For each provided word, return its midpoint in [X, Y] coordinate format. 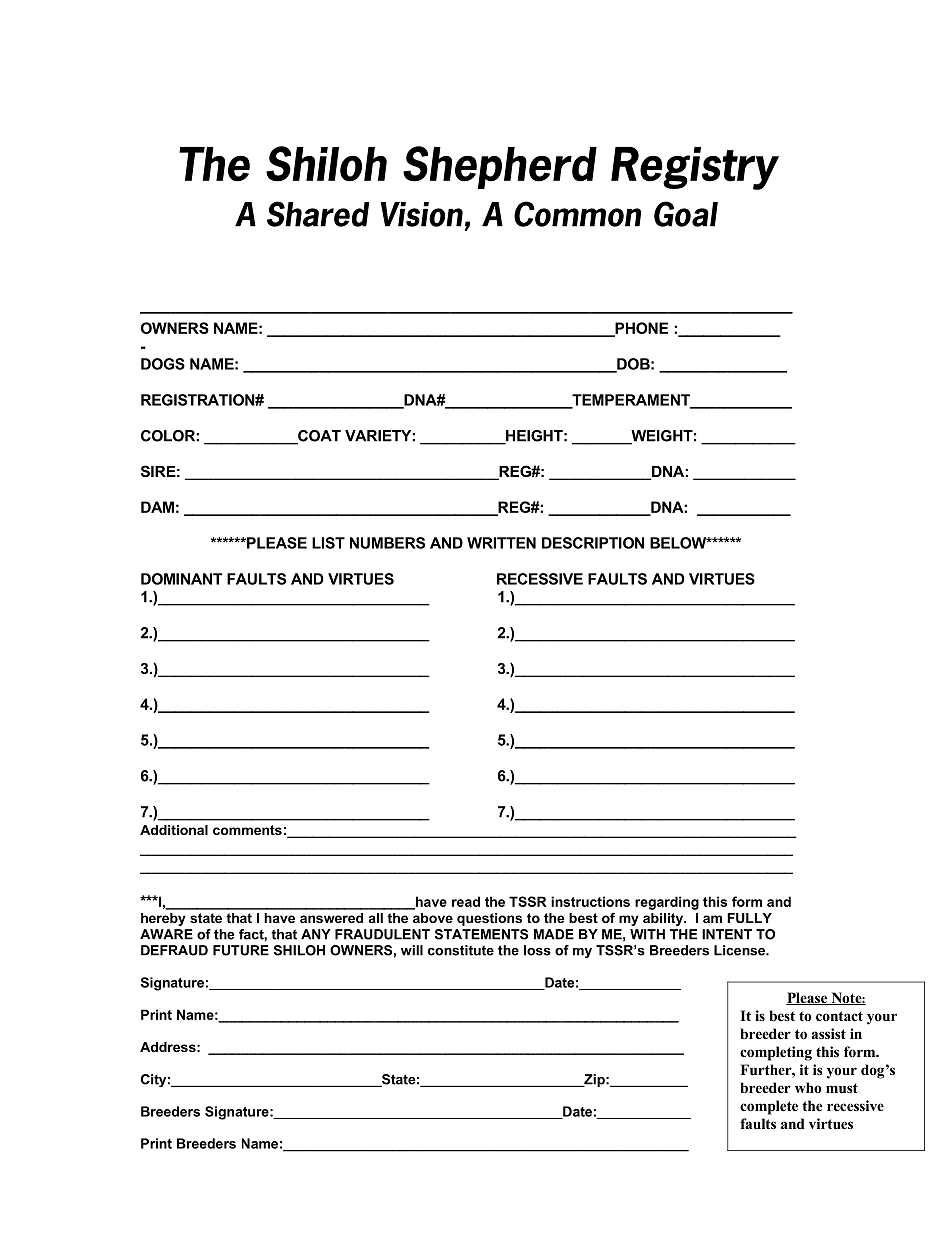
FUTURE [241, 950]
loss [537, 950]
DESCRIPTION [593, 543]
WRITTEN [501, 543]
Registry [695, 168]
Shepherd [500, 167]
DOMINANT [181, 579]
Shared [318, 214]
